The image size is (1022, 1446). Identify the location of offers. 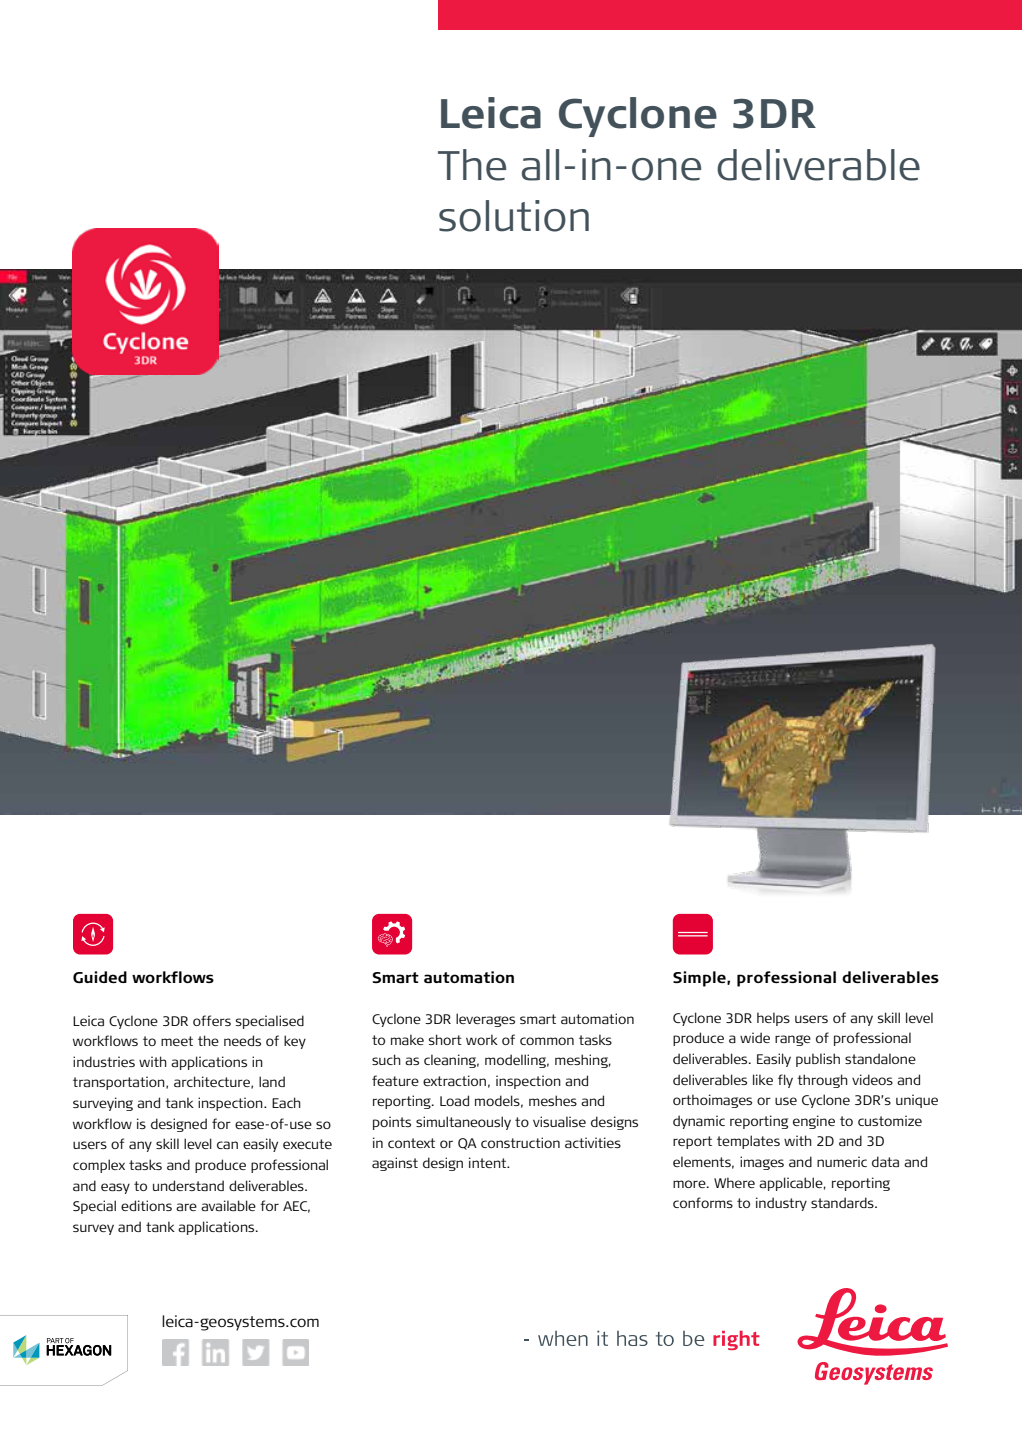
(212, 1020).
